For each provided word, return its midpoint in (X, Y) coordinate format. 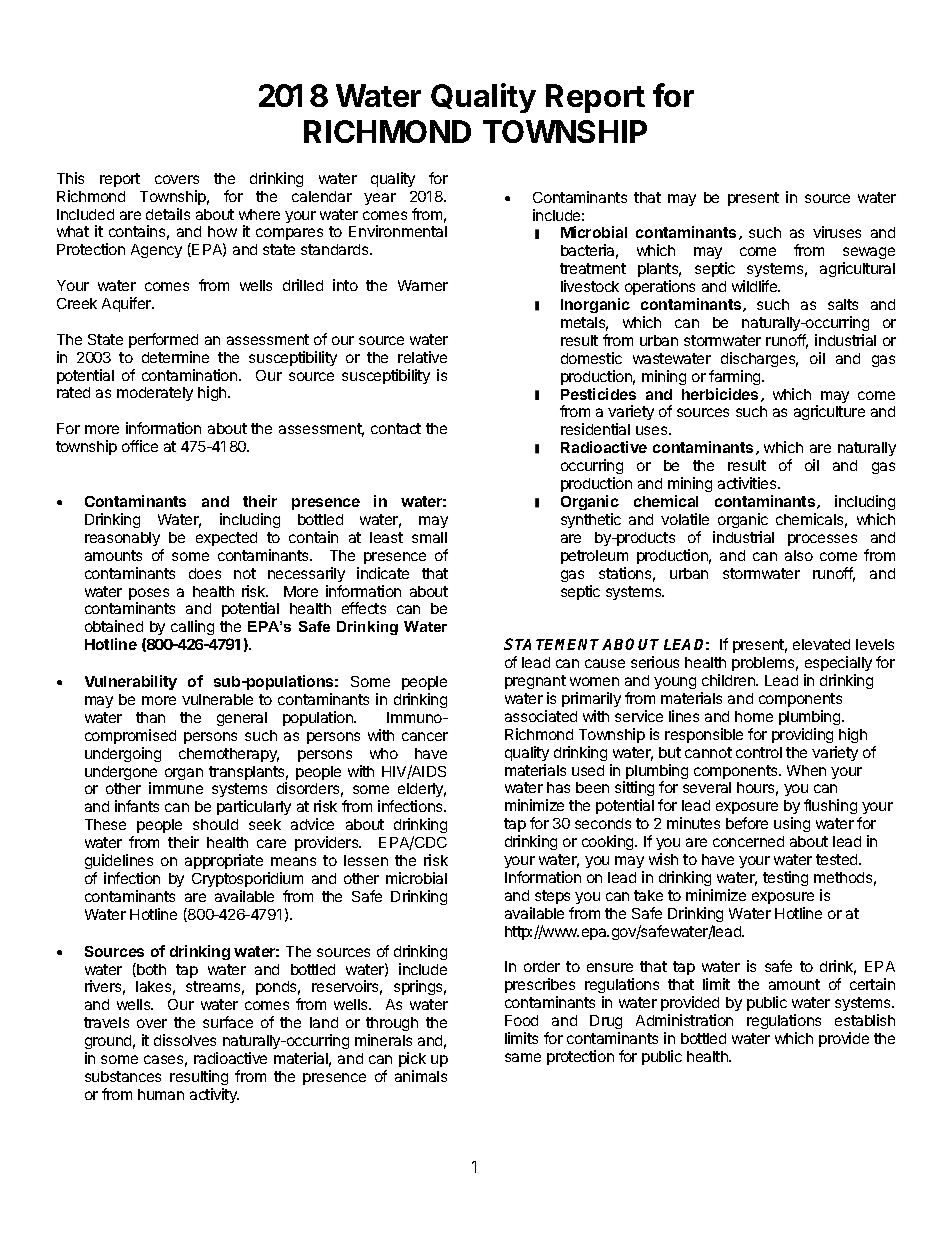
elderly (422, 792)
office (140, 446)
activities (748, 483)
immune (176, 788)
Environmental (398, 231)
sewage (869, 255)
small (429, 537)
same (523, 1057)
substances (123, 1076)
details (168, 214)
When (806, 770)
